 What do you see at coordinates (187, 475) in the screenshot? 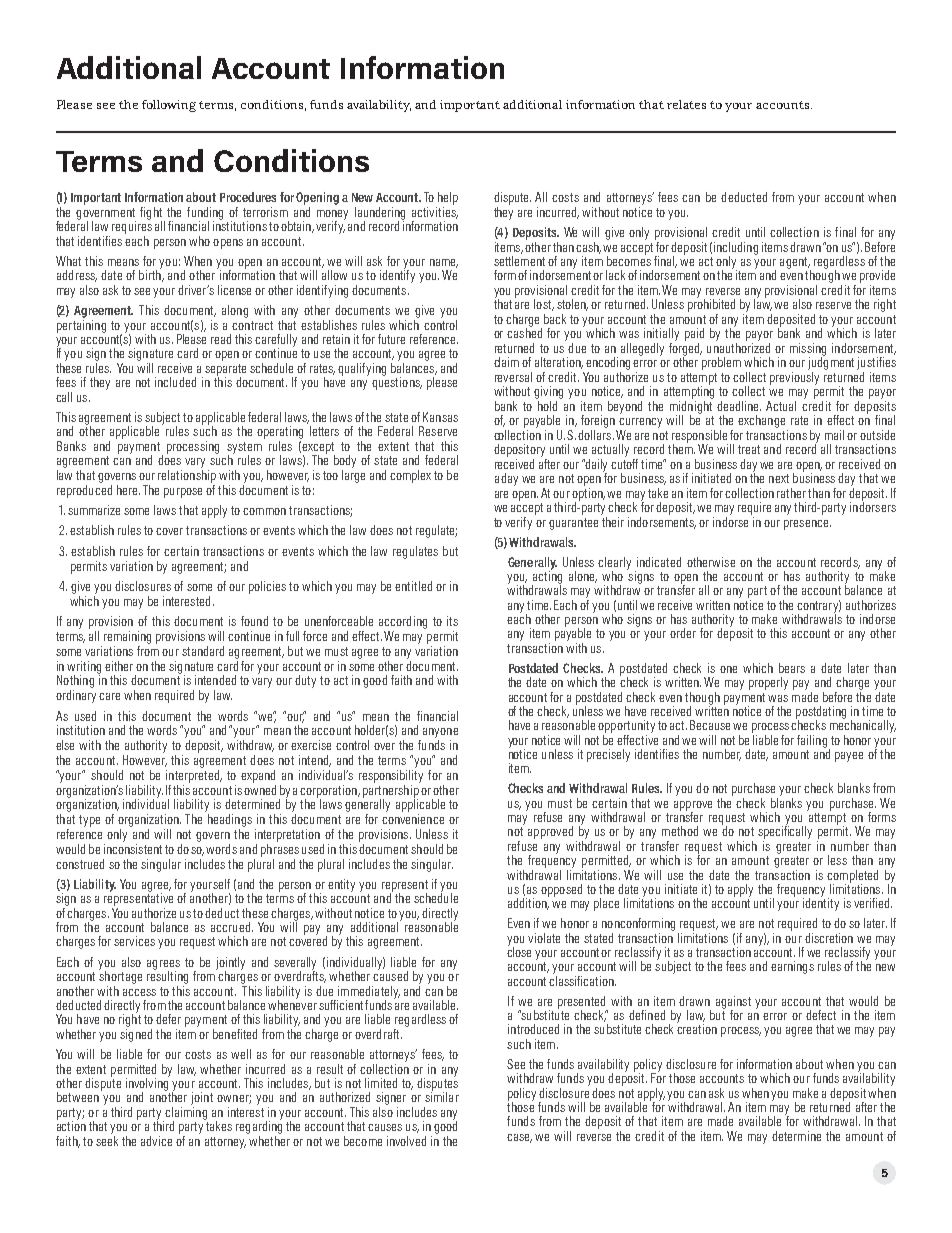
I see `relationship` at bounding box center [187, 475].
